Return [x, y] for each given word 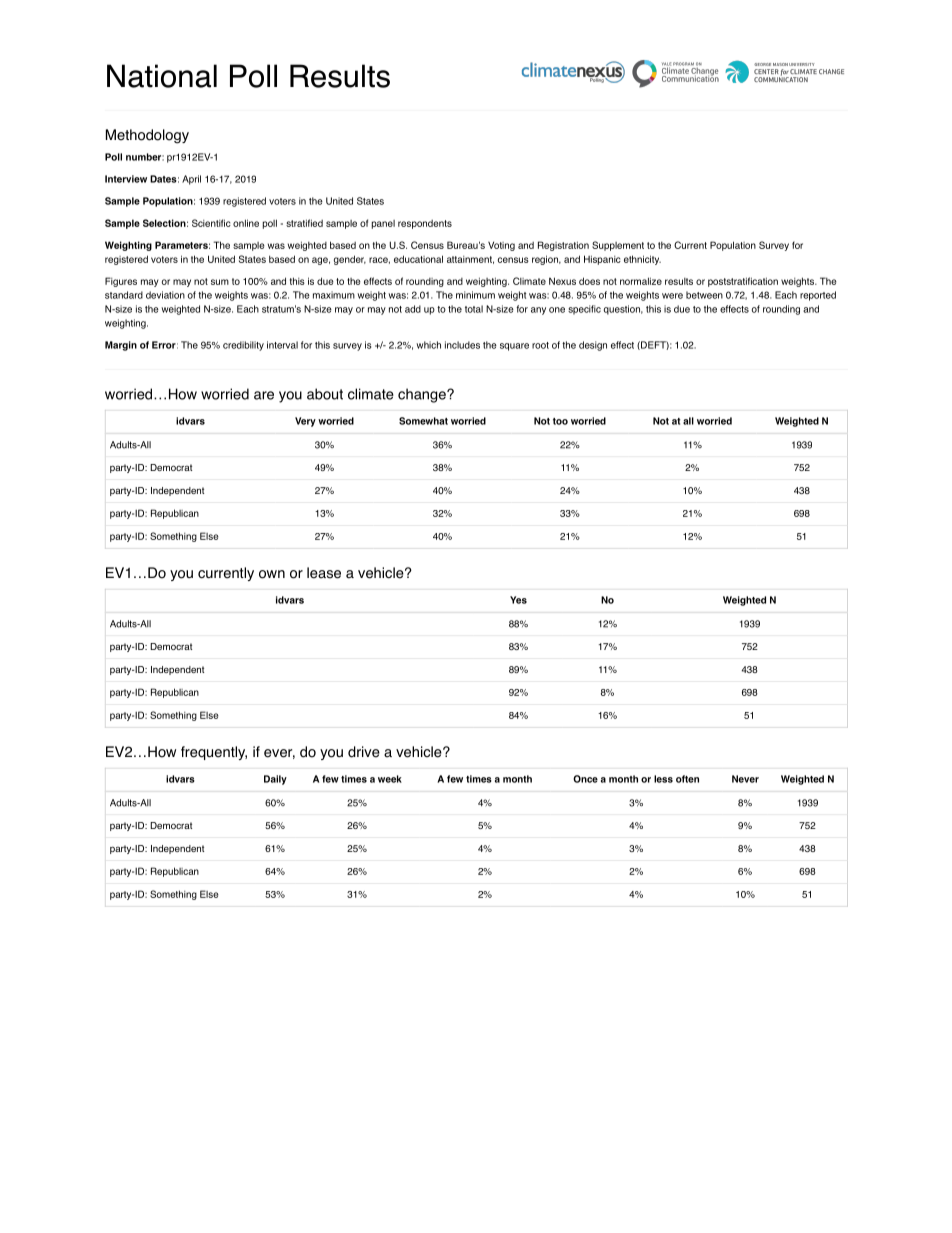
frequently [214, 753]
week [390, 779]
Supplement [618, 246]
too [560, 421]
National [162, 76]
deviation [165, 295]
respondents [425, 224]
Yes [518, 600]
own [272, 574]
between [704, 295]
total [474, 309]
